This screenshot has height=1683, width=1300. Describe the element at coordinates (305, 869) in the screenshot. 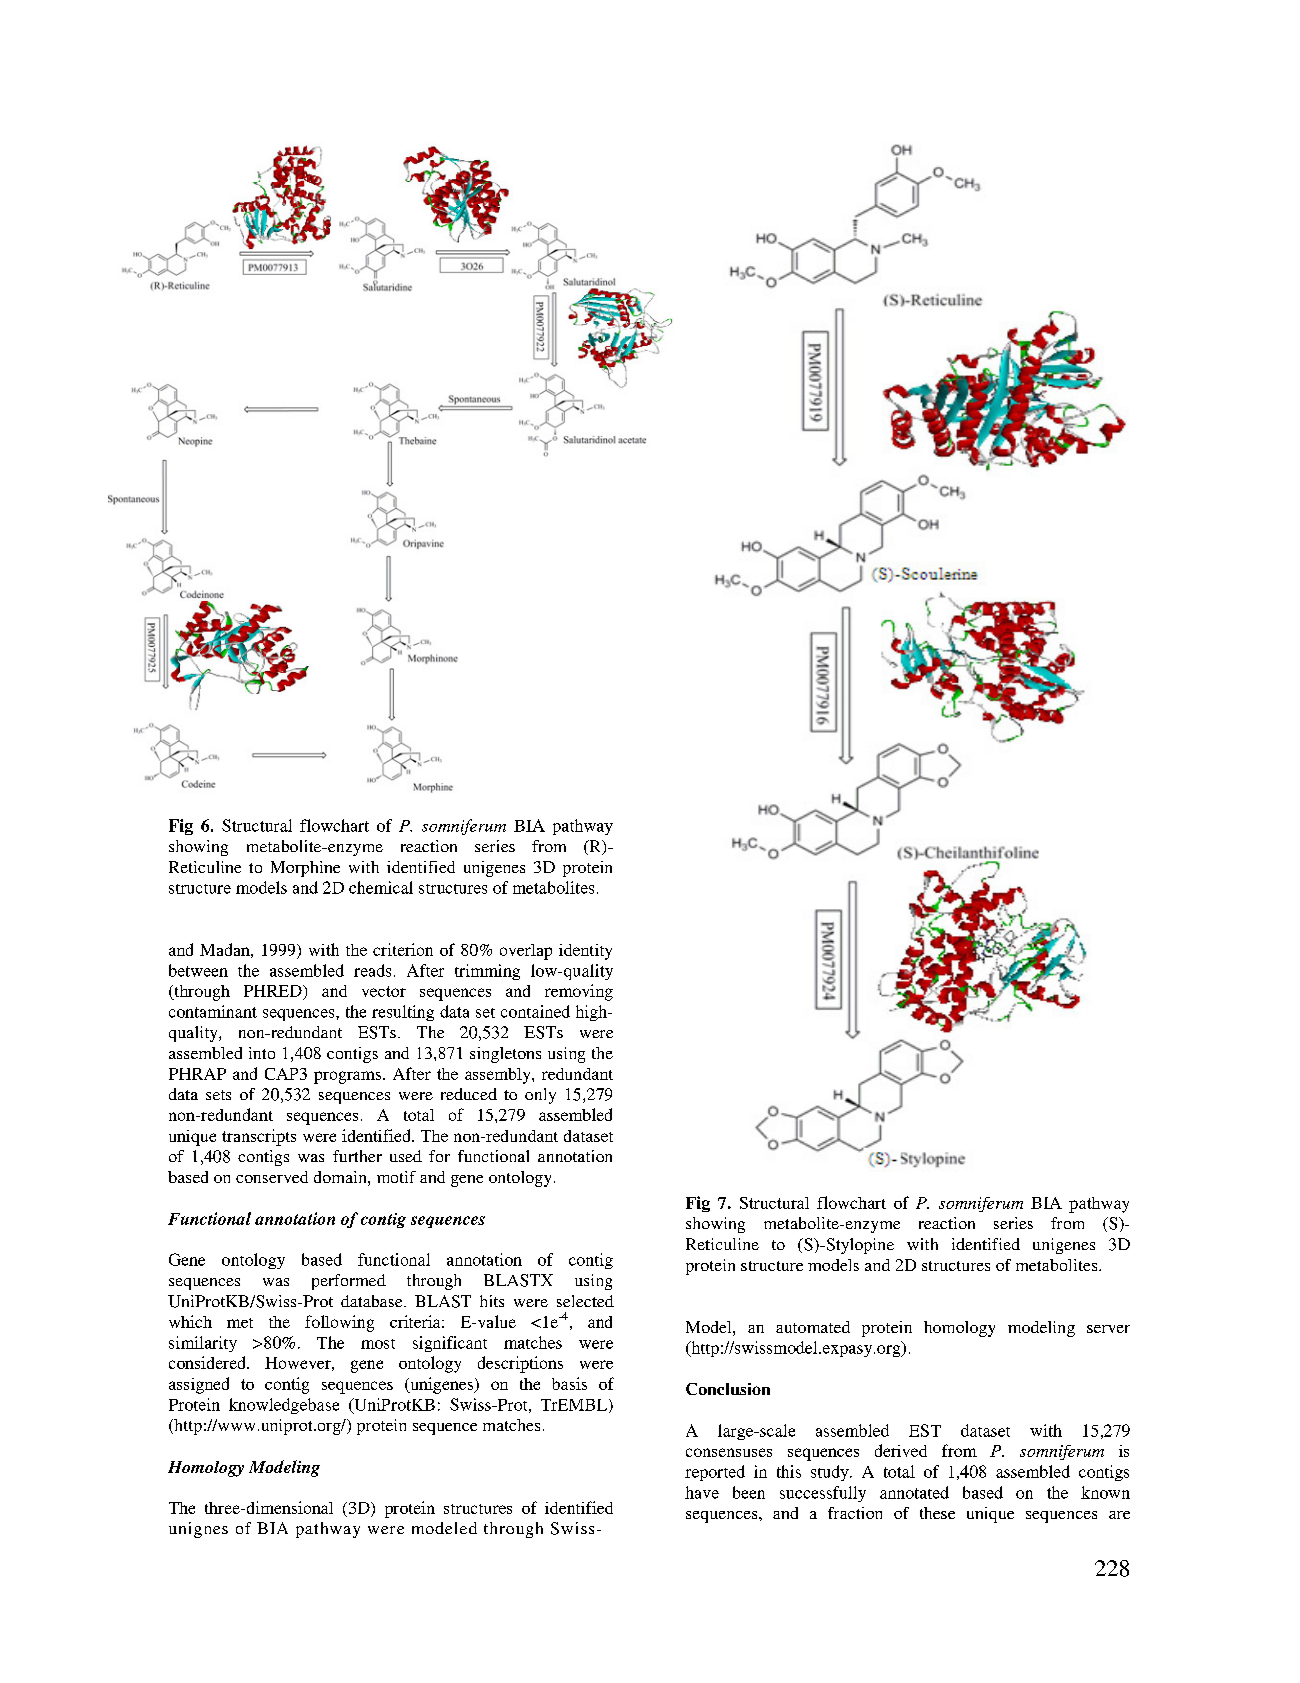

I see `Morphine` at that location.
